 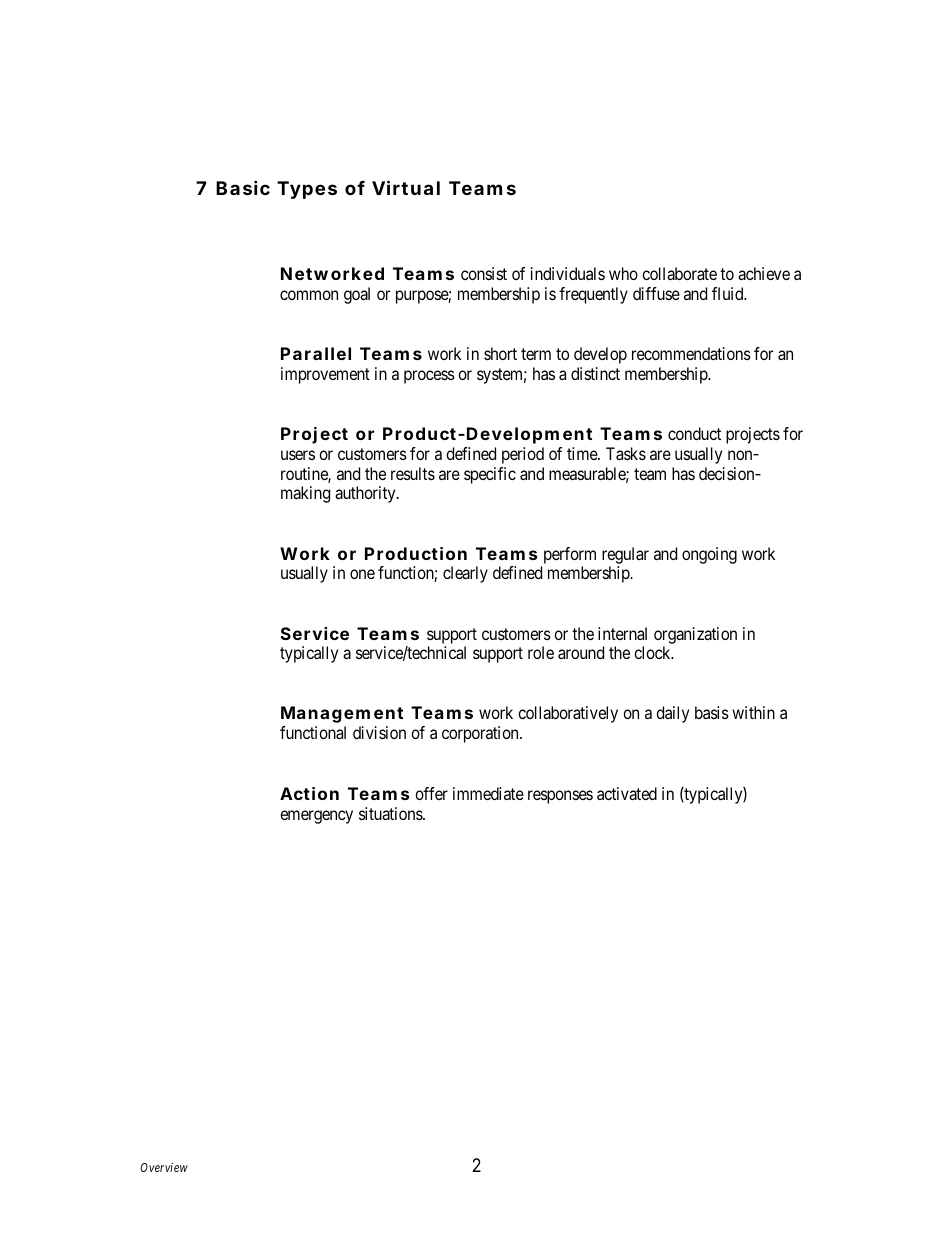 I want to click on activated, so click(x=627, y=793).
